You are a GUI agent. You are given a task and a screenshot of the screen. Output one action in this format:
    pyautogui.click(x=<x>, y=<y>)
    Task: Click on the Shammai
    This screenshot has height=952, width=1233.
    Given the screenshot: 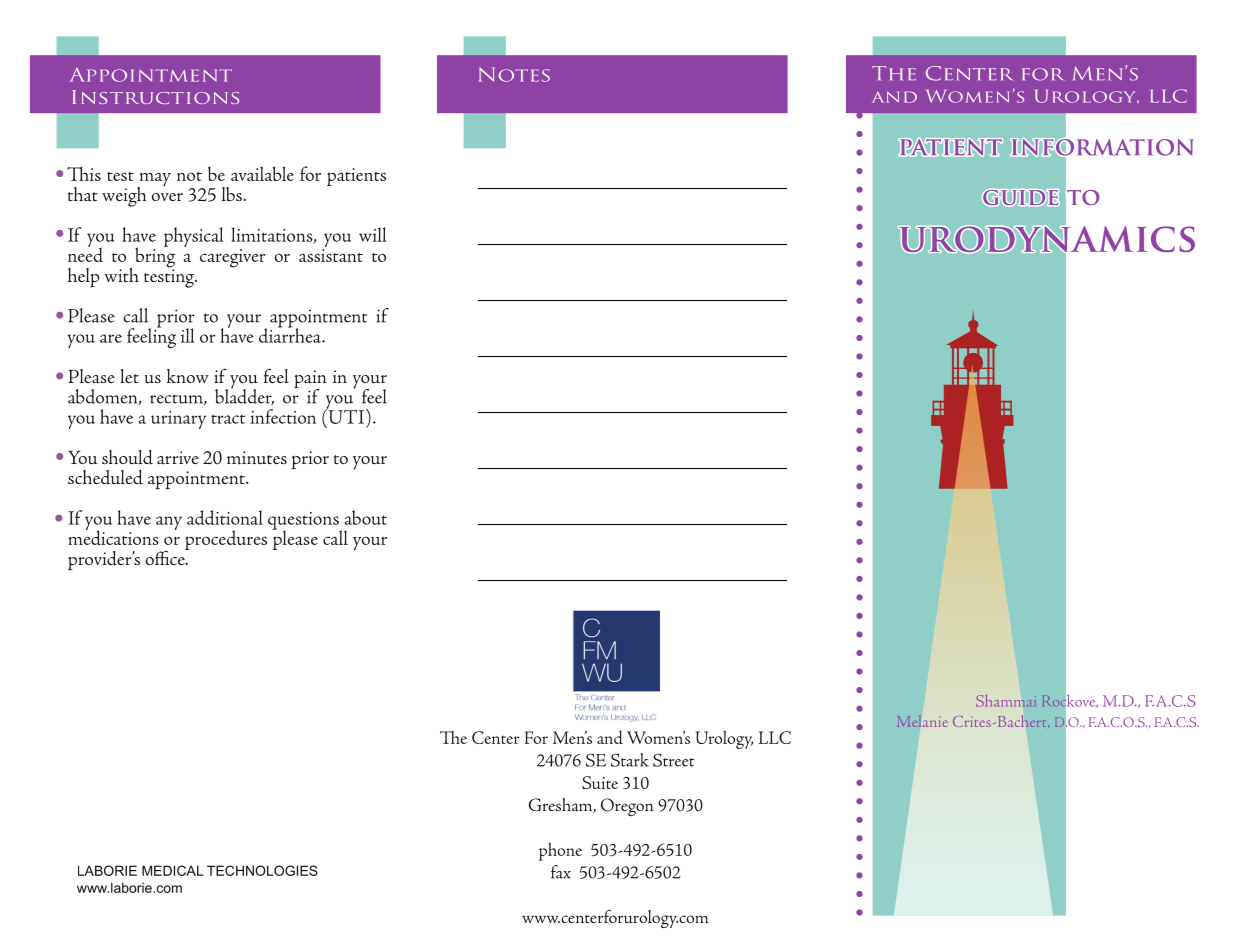 What is the action you would take?
    pyautogui.click(x=1006, y=701)
